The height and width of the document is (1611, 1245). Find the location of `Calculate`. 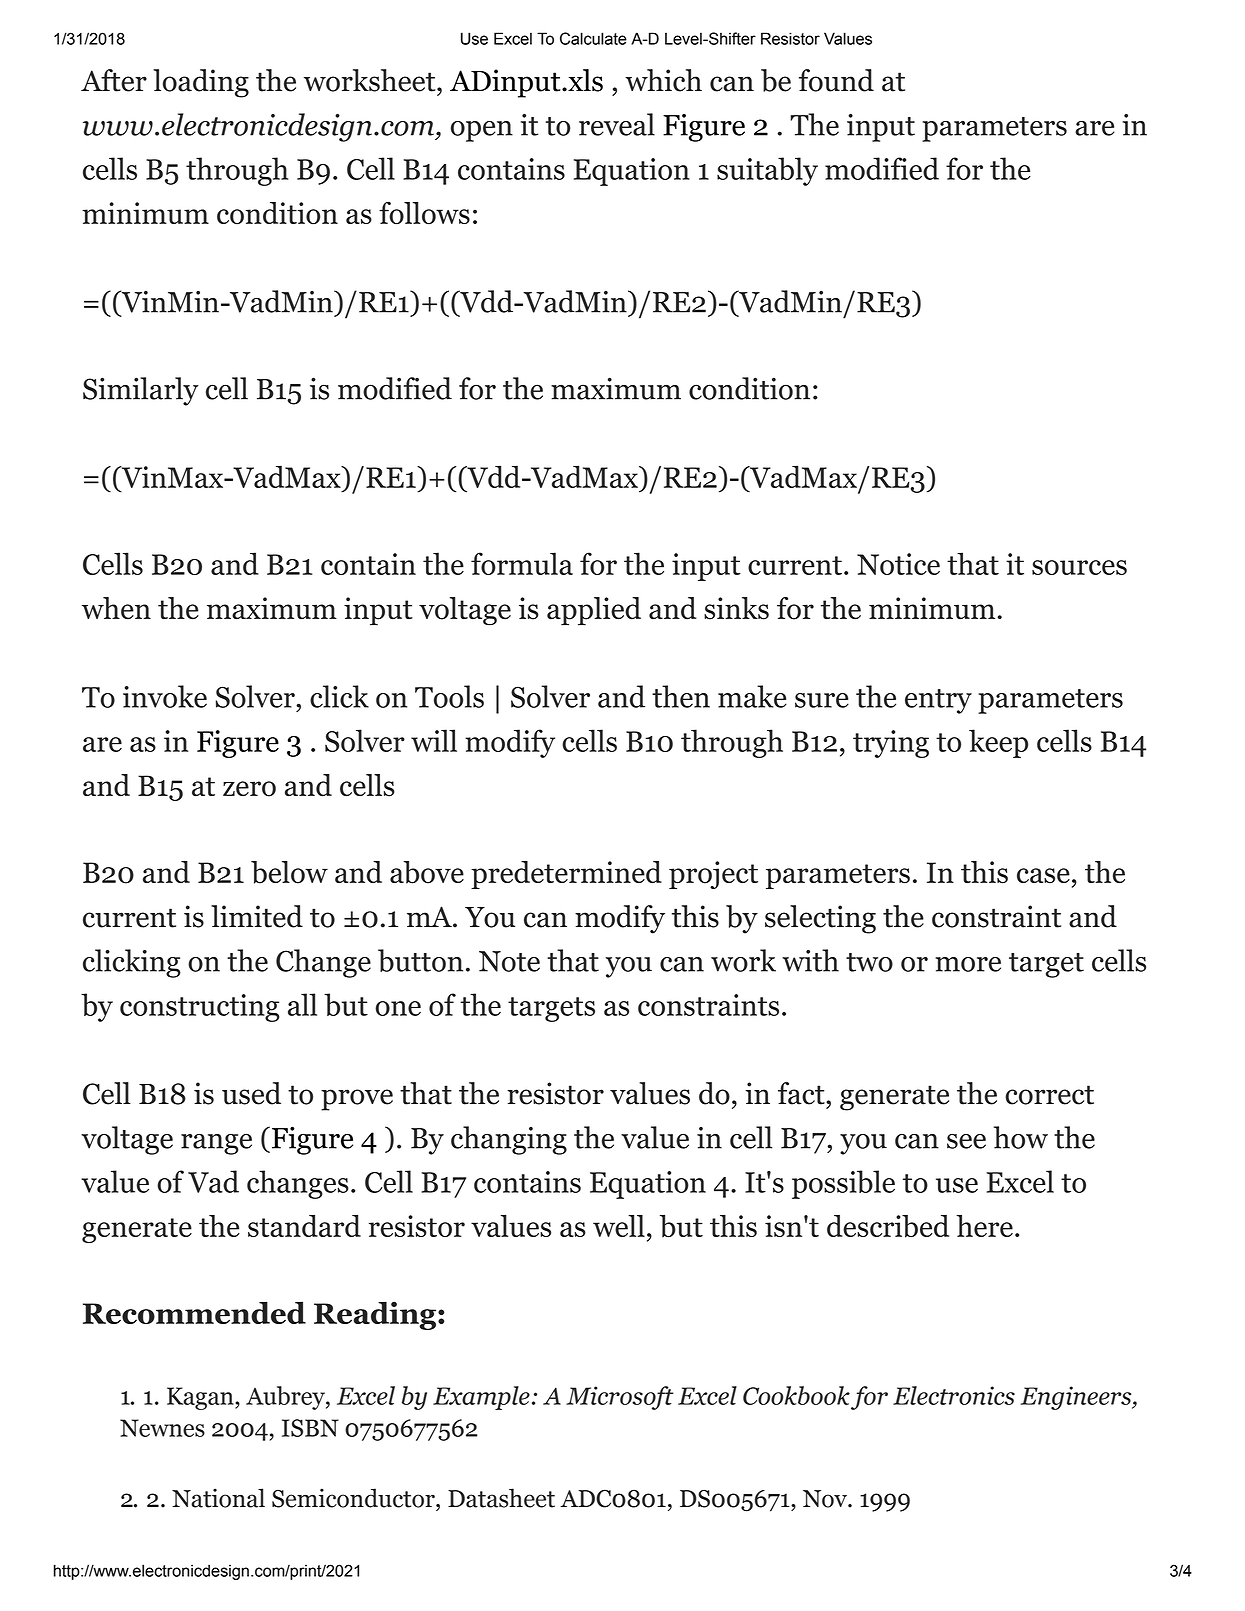

Calculate is located at coordinates (593, 38).
